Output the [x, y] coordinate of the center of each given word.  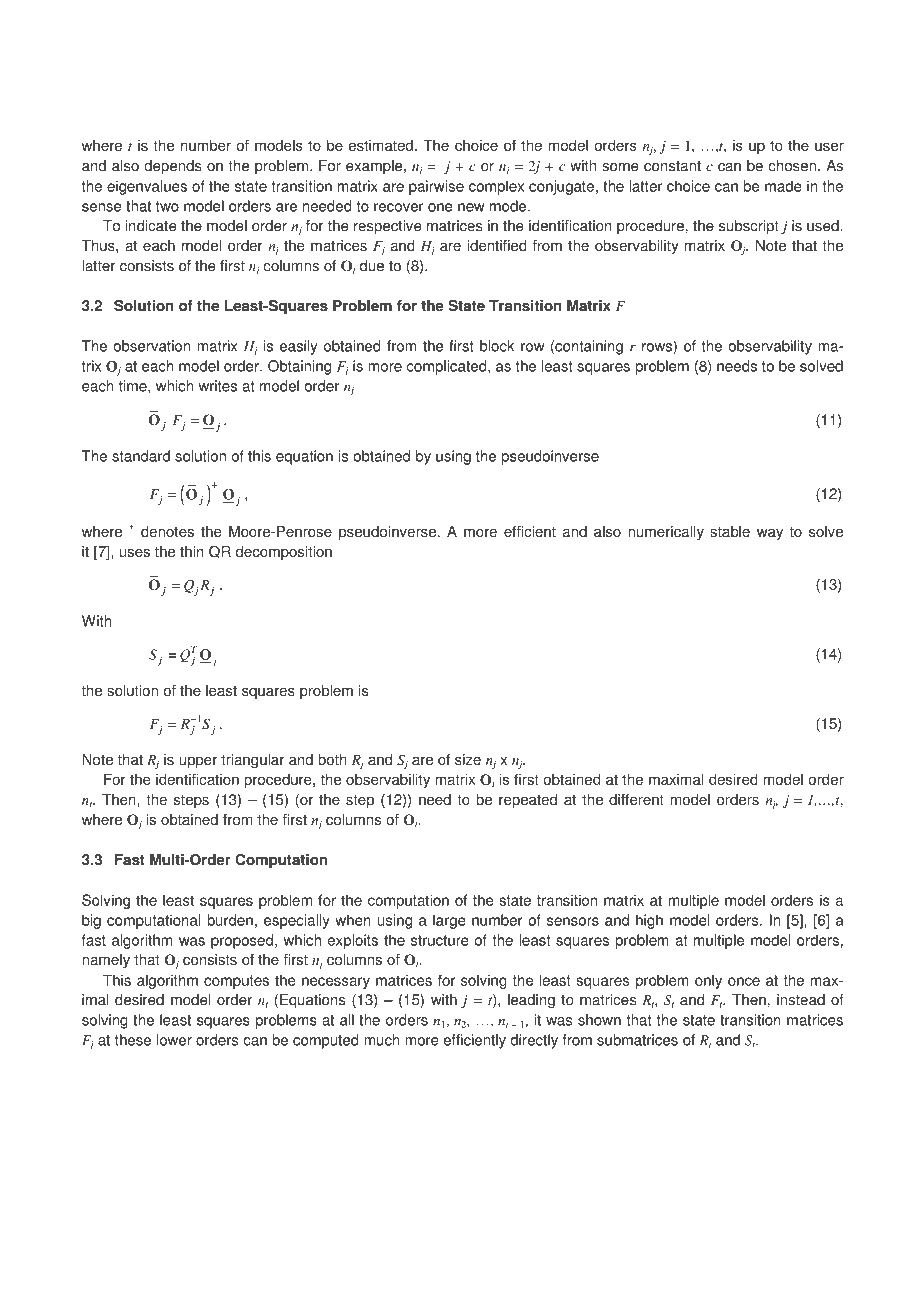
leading [531, 1001]
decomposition [284, 553]
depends [173, 167]
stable [730, 532]
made [783, 186]
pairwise [436, 187]
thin [192, 551]
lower [174, 1040]
